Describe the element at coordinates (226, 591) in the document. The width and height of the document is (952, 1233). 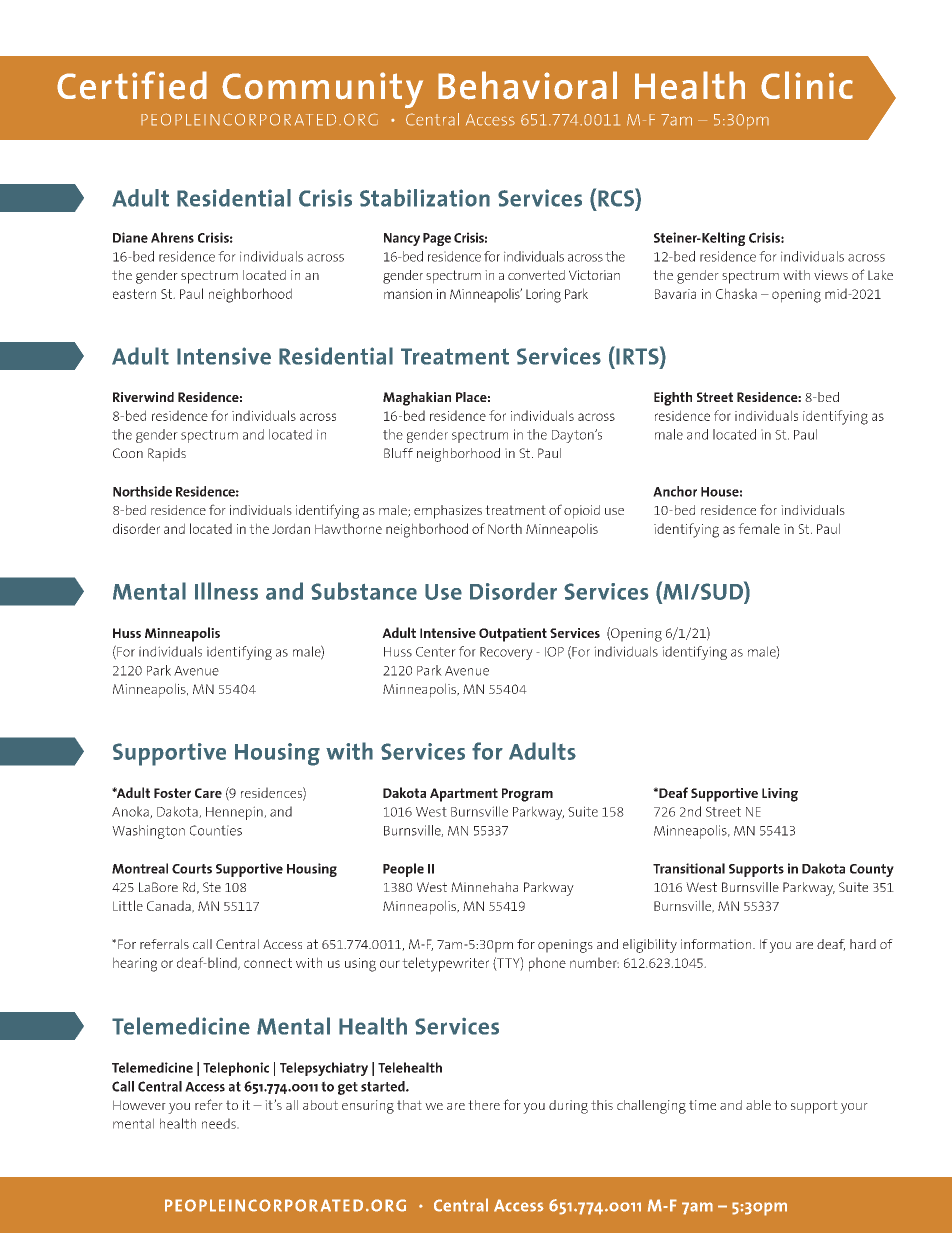
I see `Illness` at that location.
